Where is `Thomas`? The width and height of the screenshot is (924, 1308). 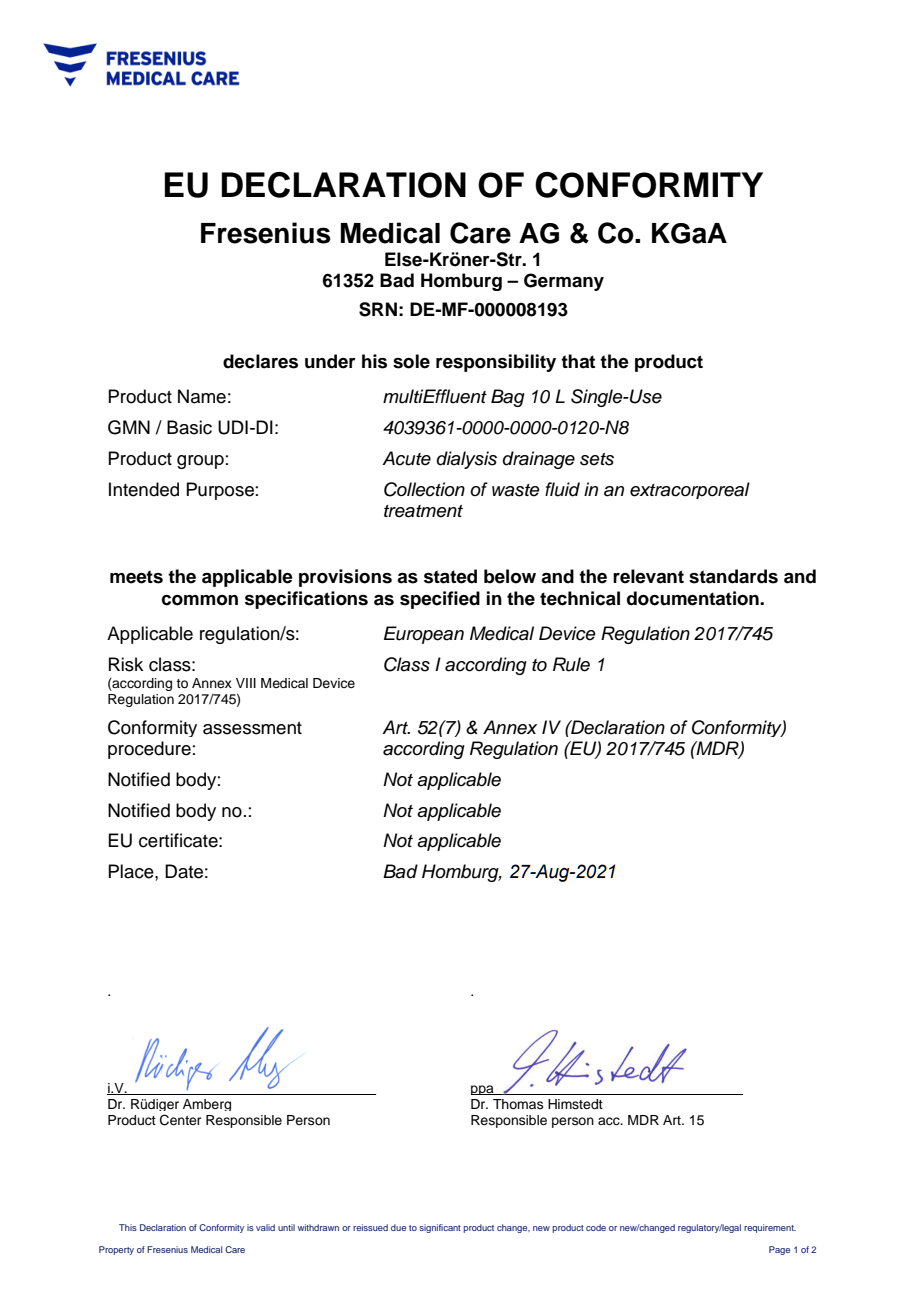 Thomas is located at coordinates (518, 1104).
